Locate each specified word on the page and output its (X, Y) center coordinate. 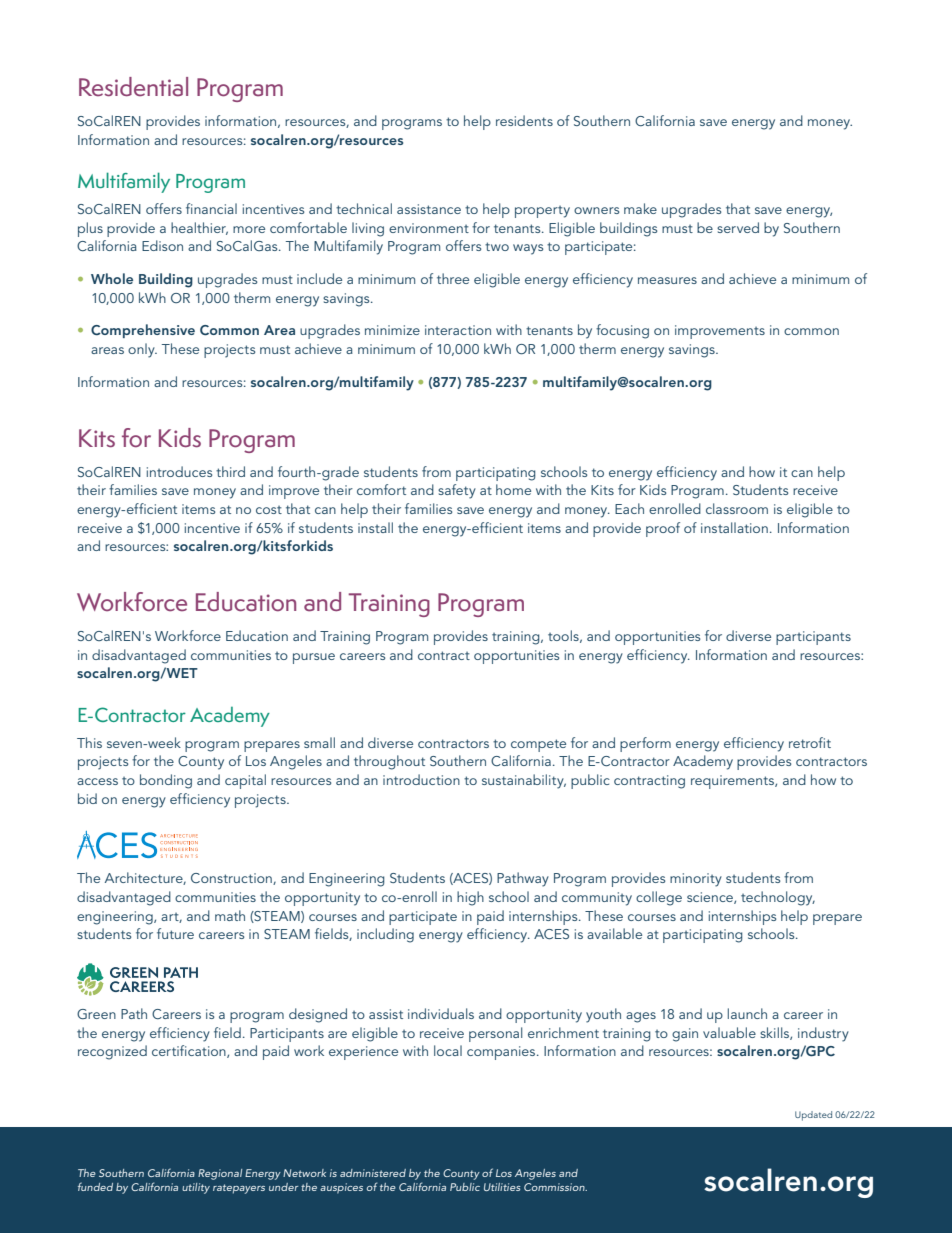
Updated (813, 1116)
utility (196, 1188)
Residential (133, 87)
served (738, 227)
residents (524, 120)
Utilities (502, 1187)
